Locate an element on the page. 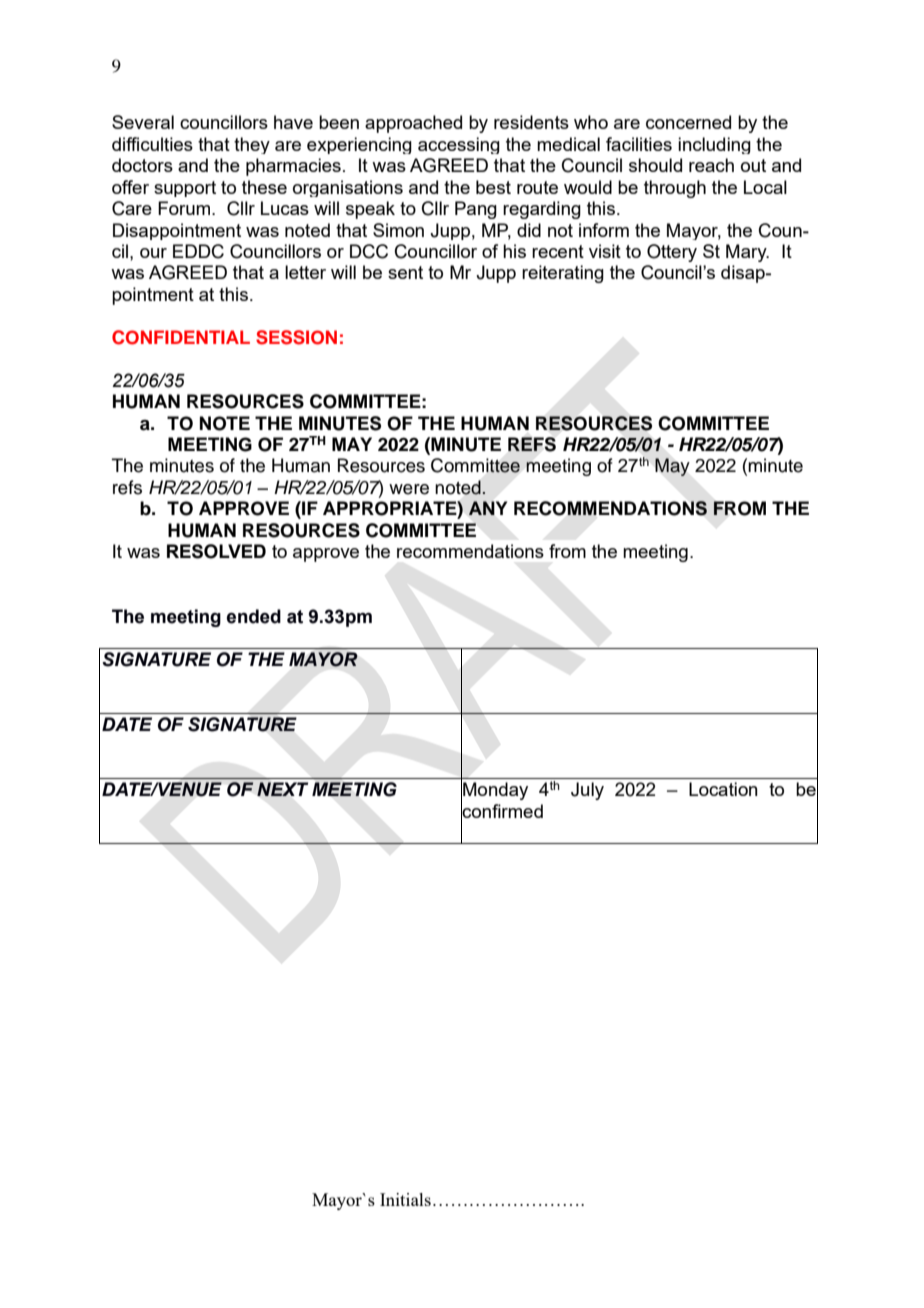 This page has height=1308, width=924. Location is located at coordinates (723, 789).
